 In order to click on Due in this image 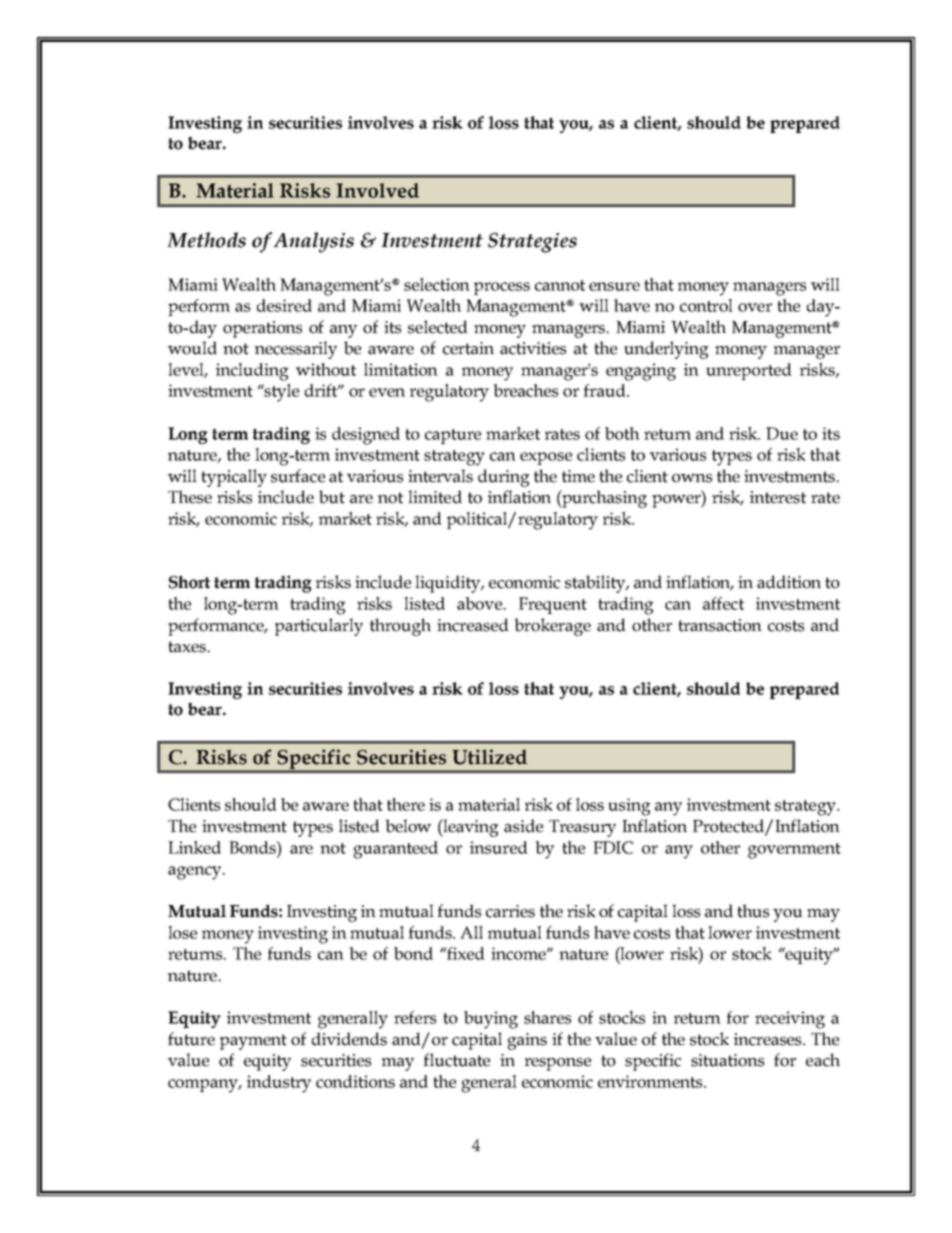, I will do `click(782, 433)`.
